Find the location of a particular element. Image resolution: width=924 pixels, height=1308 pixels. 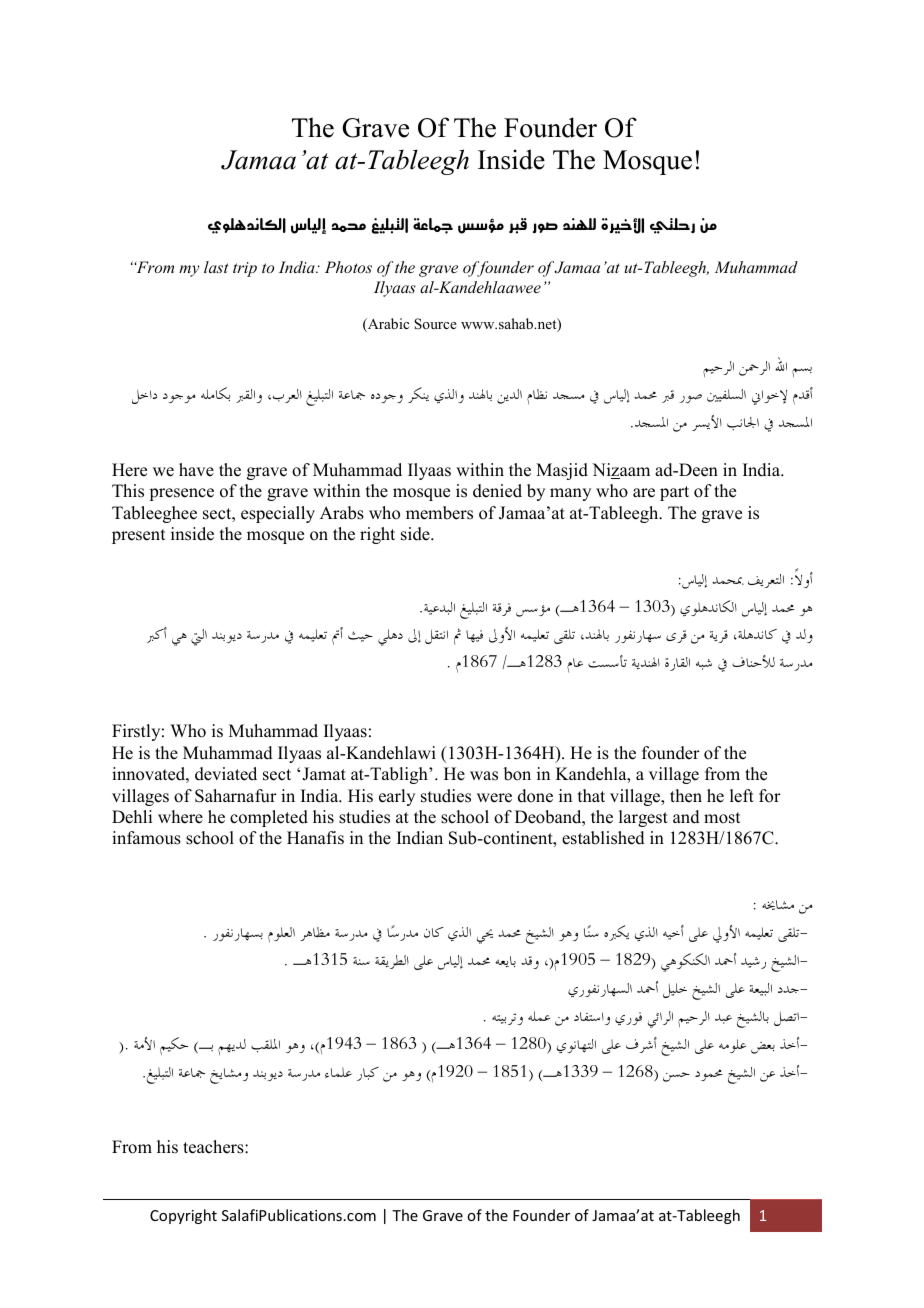

deviated is located at coordinates (226, 774).
